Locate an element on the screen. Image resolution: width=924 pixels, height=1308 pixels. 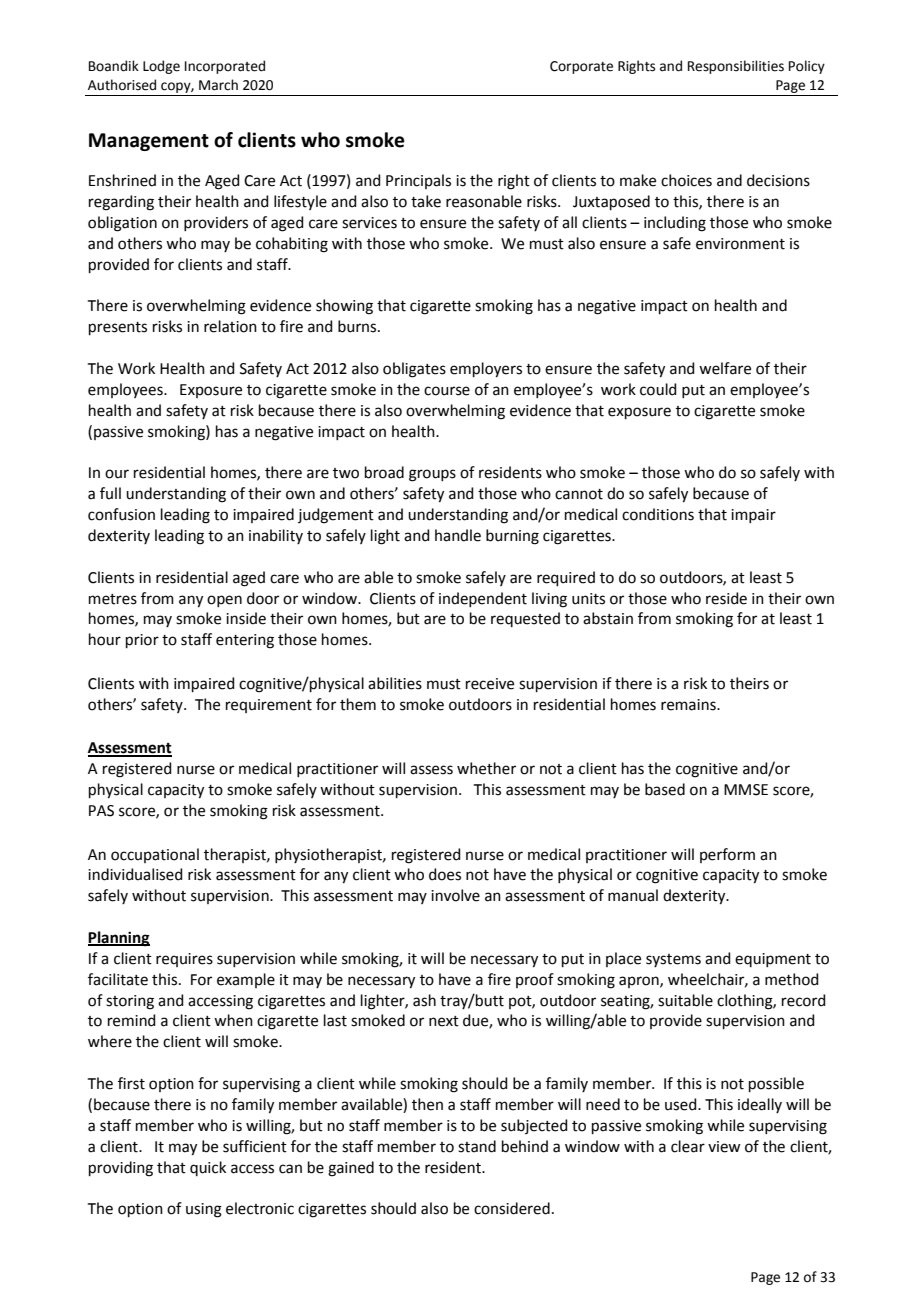
conditions is located at coordinates (658, 514).
